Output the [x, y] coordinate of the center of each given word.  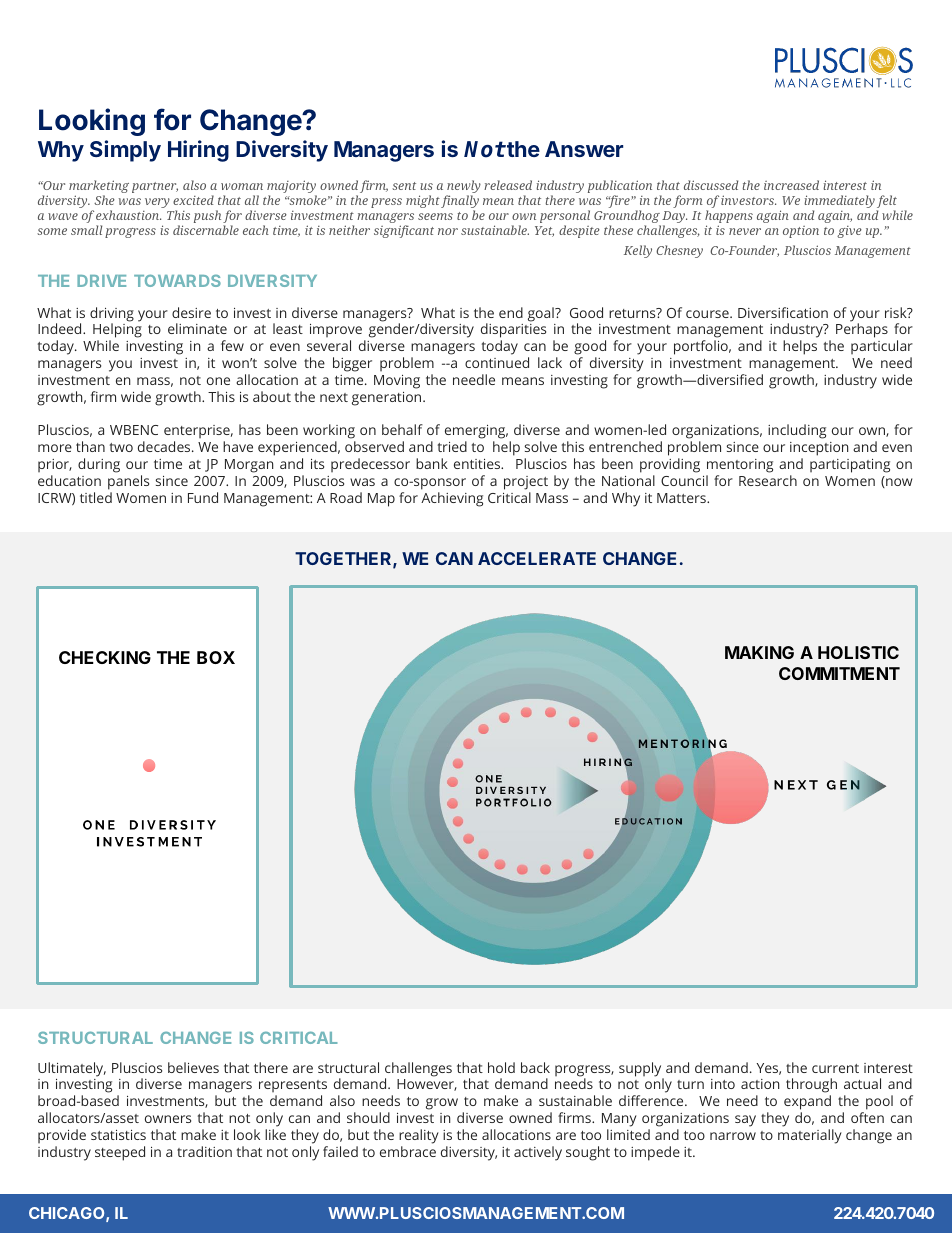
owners [168, 1119]
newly [463, 188]
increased [791, 185]
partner [155, 187]
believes [193, 1067]
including [797, 431]
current [835, 1068]
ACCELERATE [537, 558]
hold [501, 1067]
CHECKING [105, 657]
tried [452, 446]
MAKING [759, 652]
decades [165, 446]
